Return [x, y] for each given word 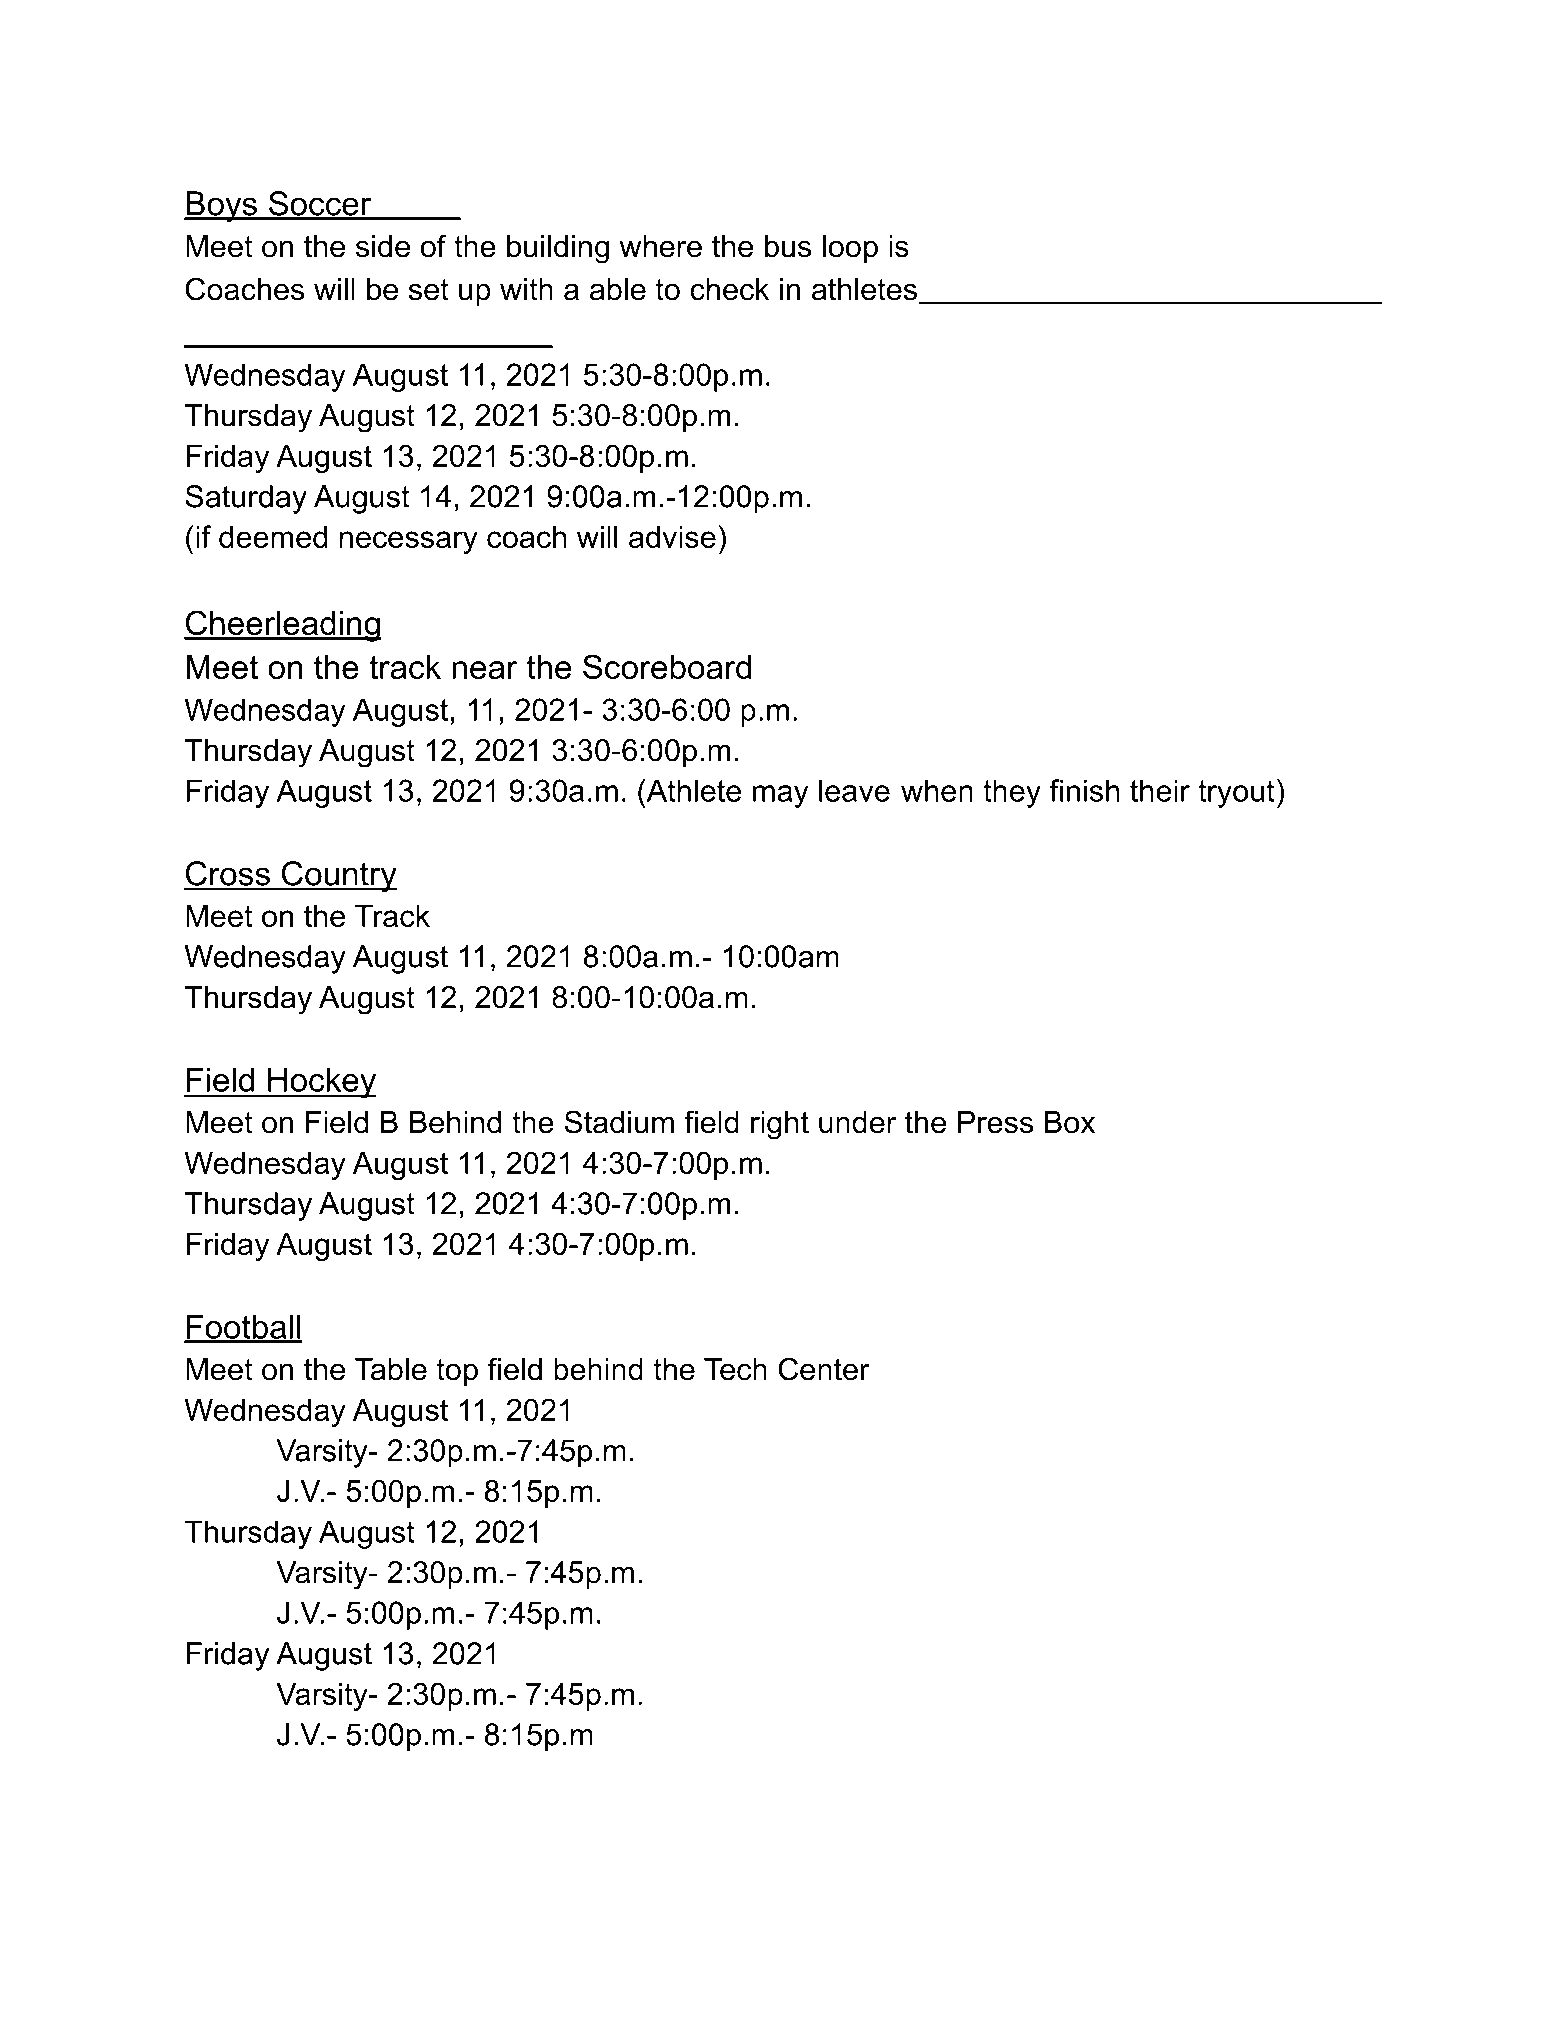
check [729, 289]
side [383, 246]
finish [1084, 790]
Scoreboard [667, 666]
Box [1070, 1122]
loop [850, 249]
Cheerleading [283, 626]
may [781, 796]
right [780, 1125]
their [1160, 790]
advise [672, 536]
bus [788, 246]
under [857, 1122]
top [457, 1372]
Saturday [246, 499]
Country [338, 877]
